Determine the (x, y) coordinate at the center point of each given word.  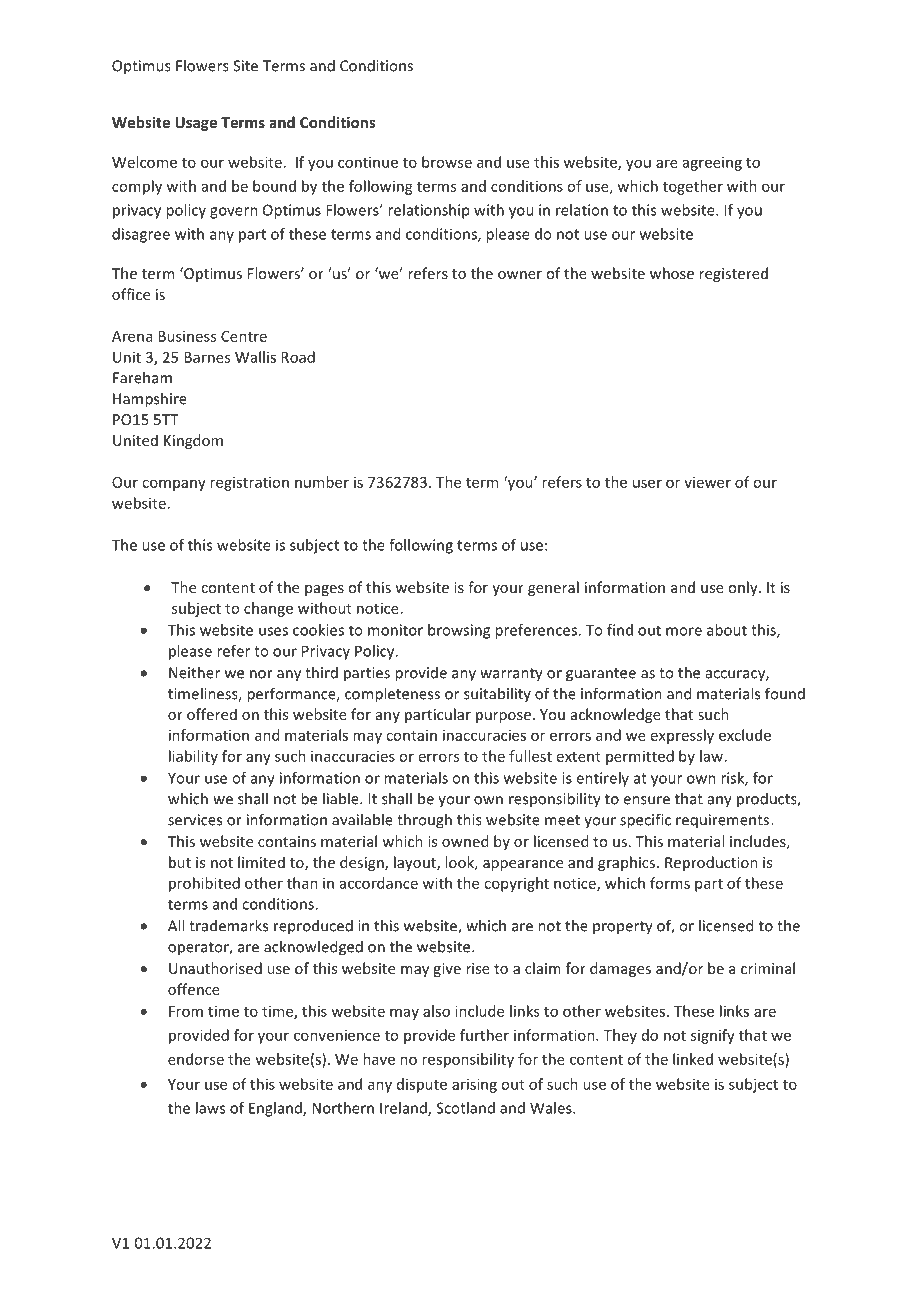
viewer (707, 482)
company (174, 485)
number (322, 482)
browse (447, 162)
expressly (682, 736)
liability (193, 757)
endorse (196, 1059)
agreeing (712, 163)
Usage (196, 124)
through (424, 821)
